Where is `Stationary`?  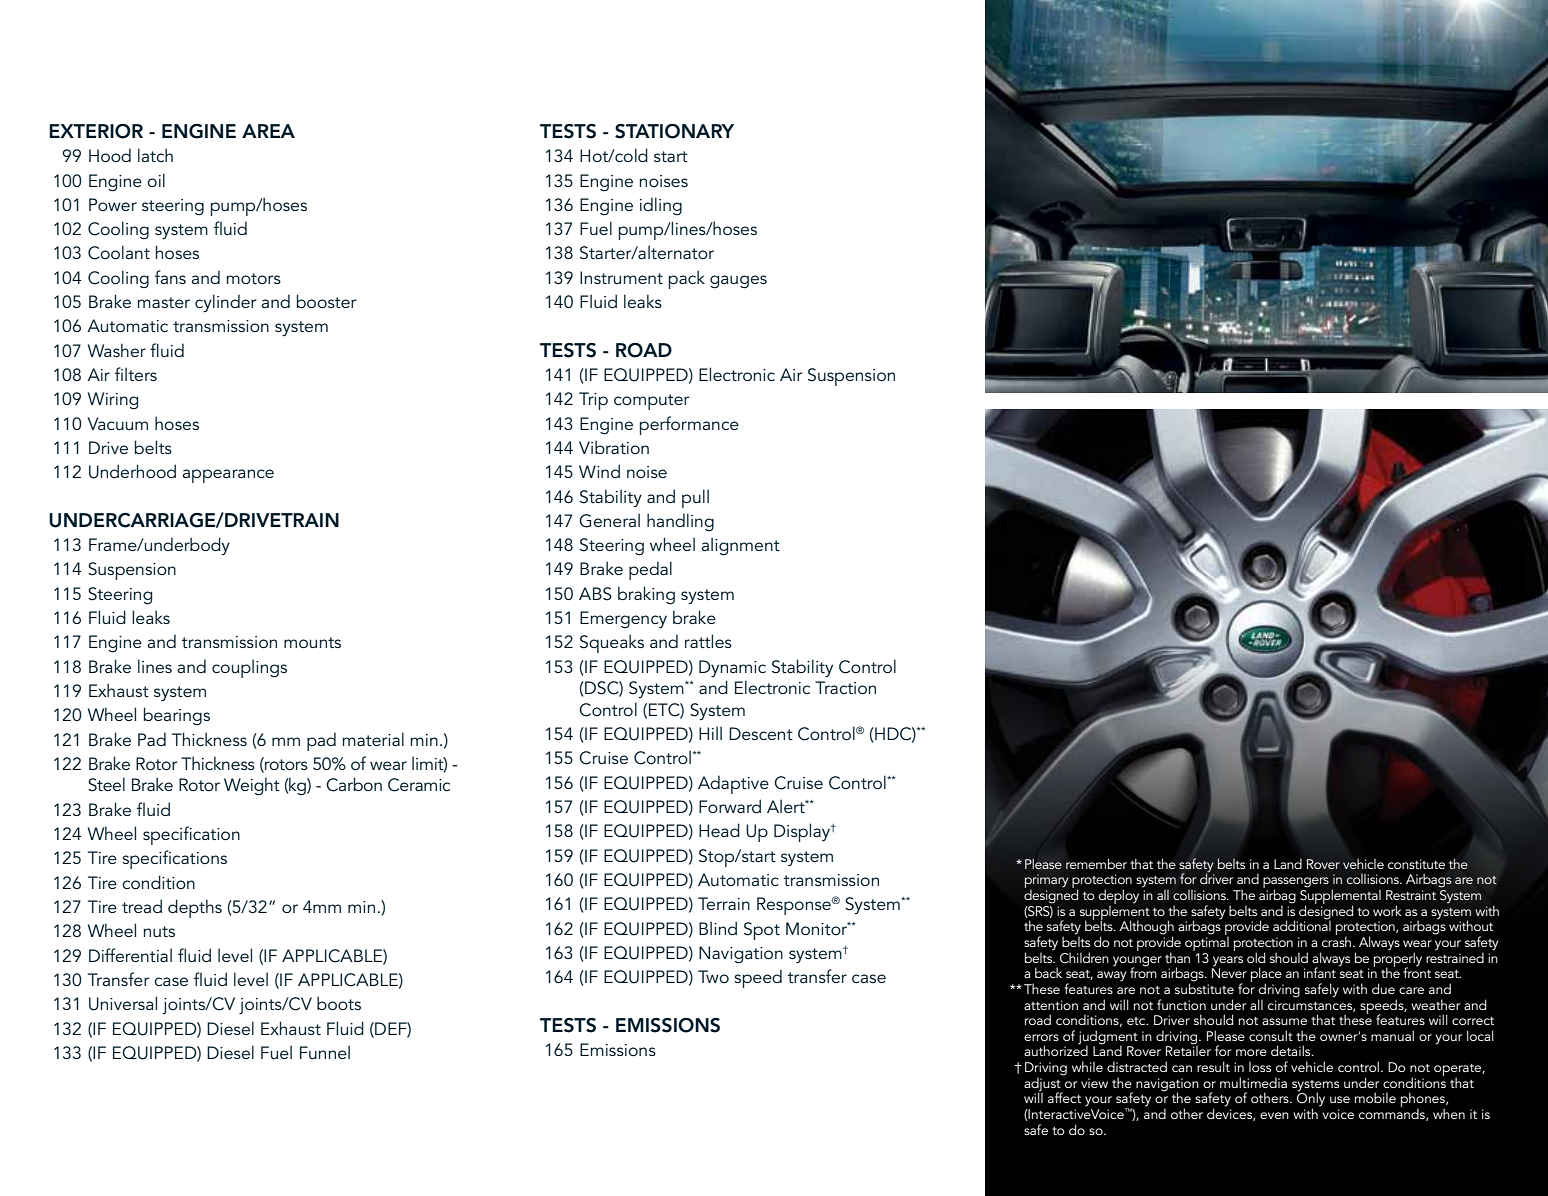 Stationary is located at coordinates (674, 131).
